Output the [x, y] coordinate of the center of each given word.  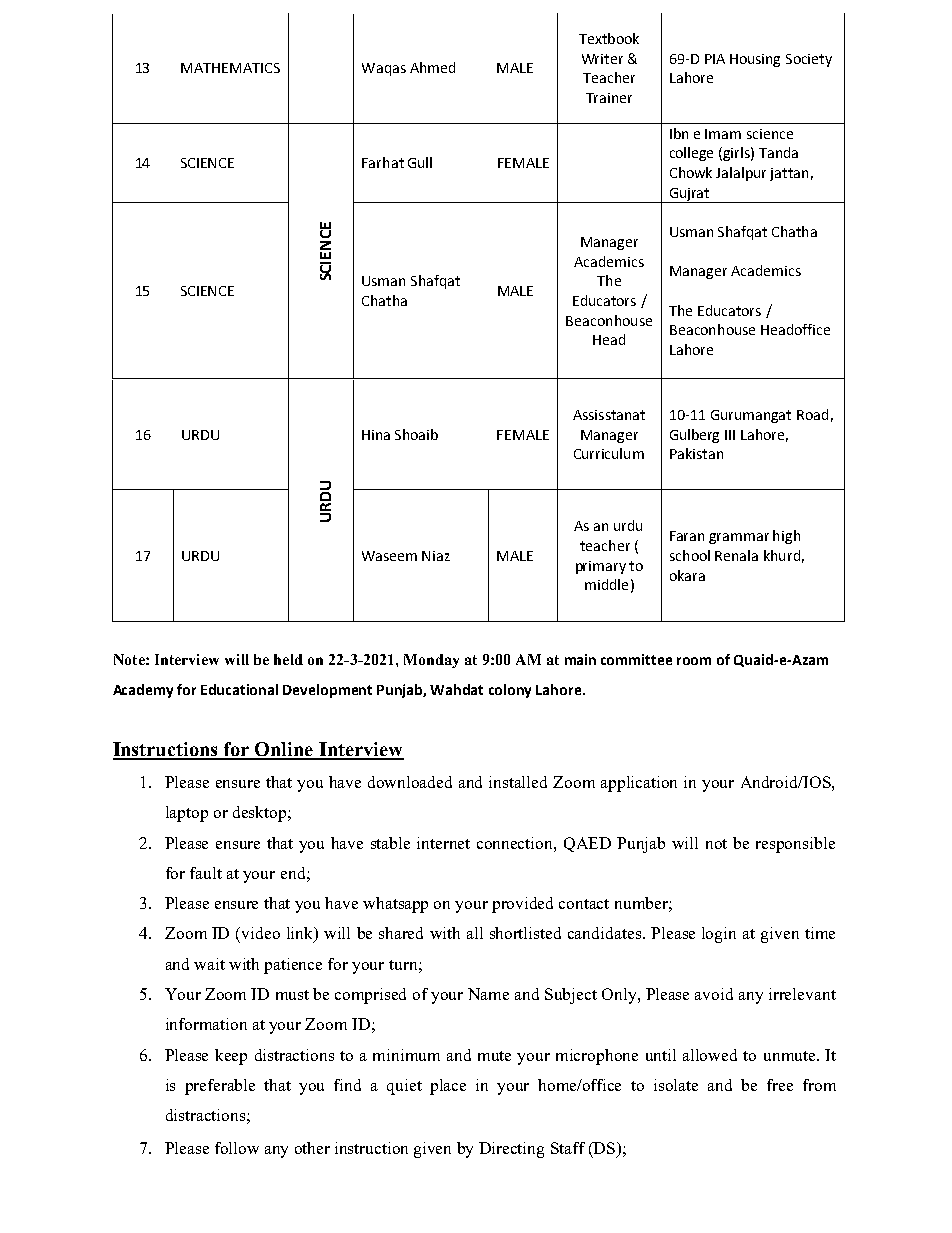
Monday [431, 661]
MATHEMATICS [230, 68]
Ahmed [432, 67]
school [690, 555]
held [288, 659]
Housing [755, 60]
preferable [220, 1087]
